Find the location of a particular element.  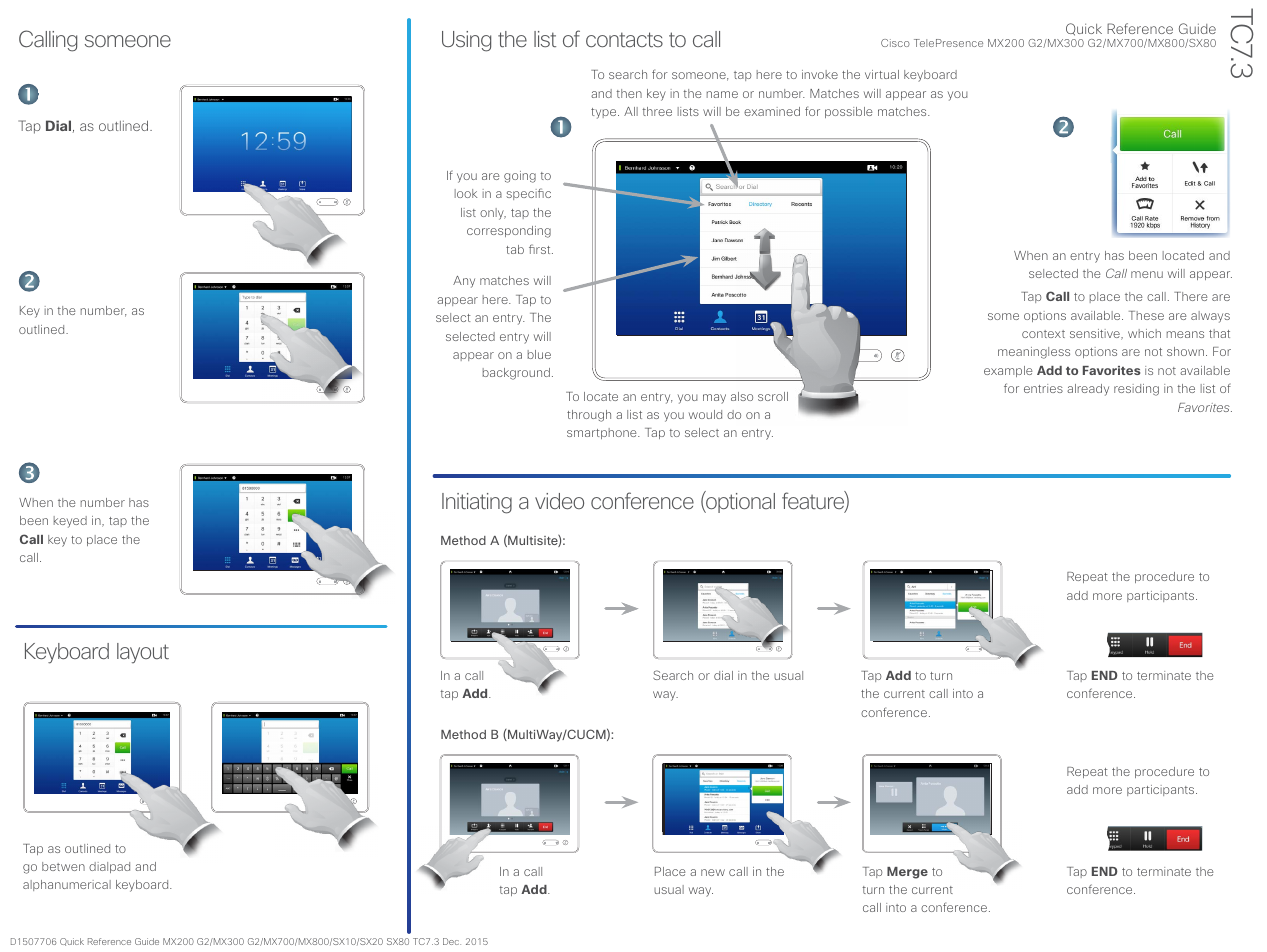

video is located at coordinates (559, 501).
